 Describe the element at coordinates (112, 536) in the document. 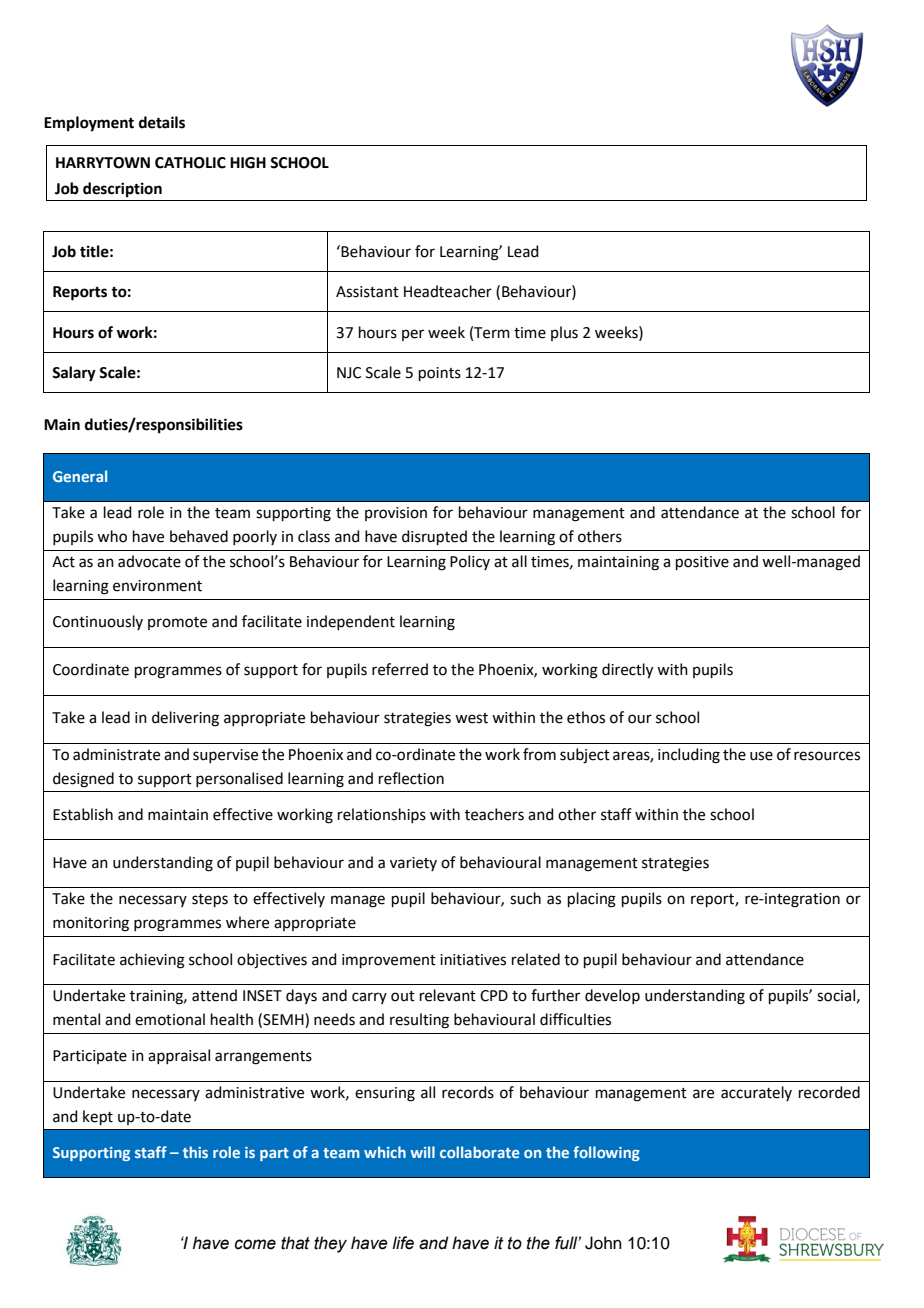

I see `who` at that location.
